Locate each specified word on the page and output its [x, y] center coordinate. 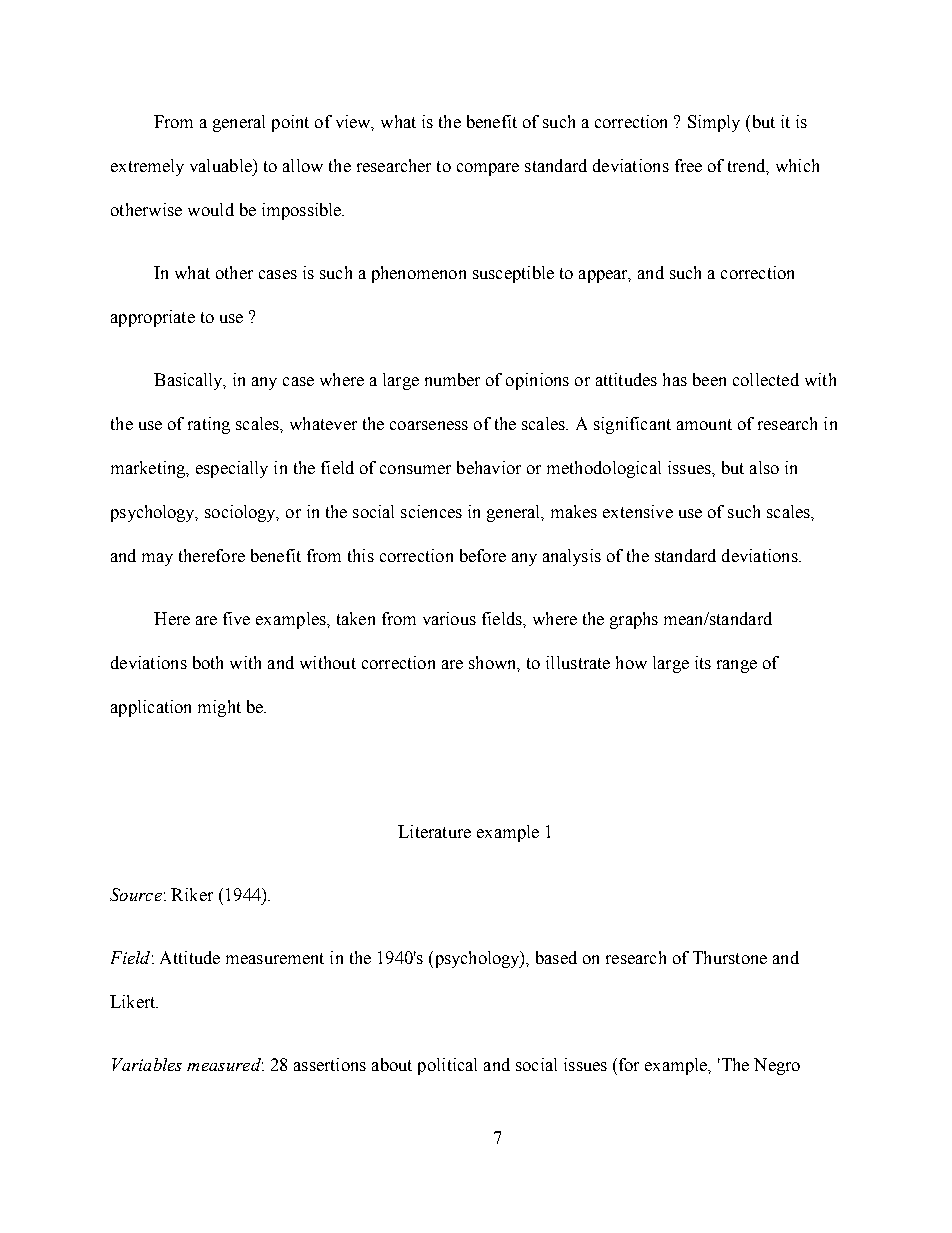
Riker [192, 894]
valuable [222, 165]
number [452, 379]
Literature [434, 831]
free [688, 165]
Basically [190, 381]
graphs [634, 620]
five [236, 618]
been [709, 379]
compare [488, 169]
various [449, 618]
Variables [147, 1064]
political [447, 1066]
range [737, 666]
